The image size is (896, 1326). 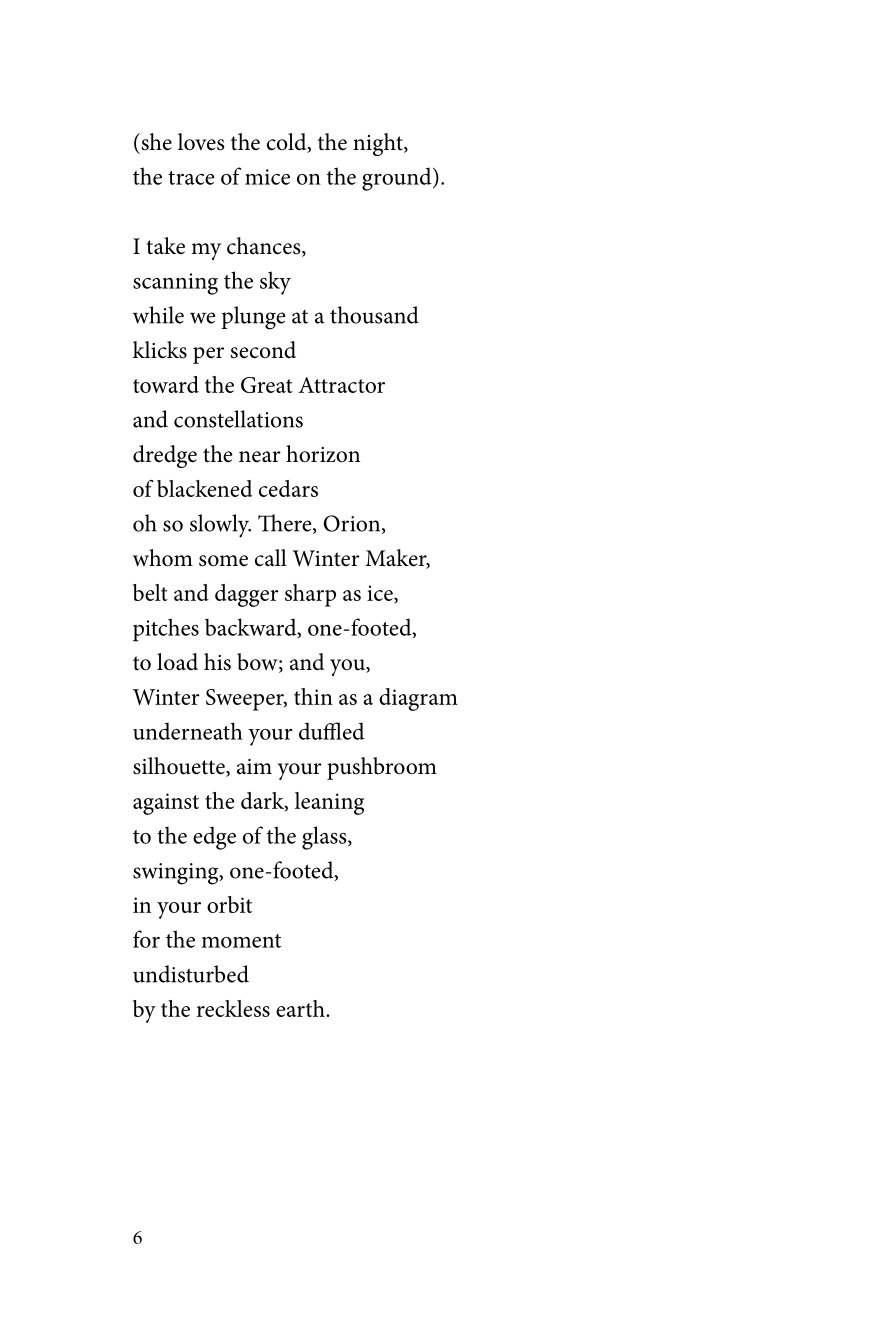 What do you see at coordinates (398, 179) in the screenshot?
I see `ground` at bounding box center [398, 179].
